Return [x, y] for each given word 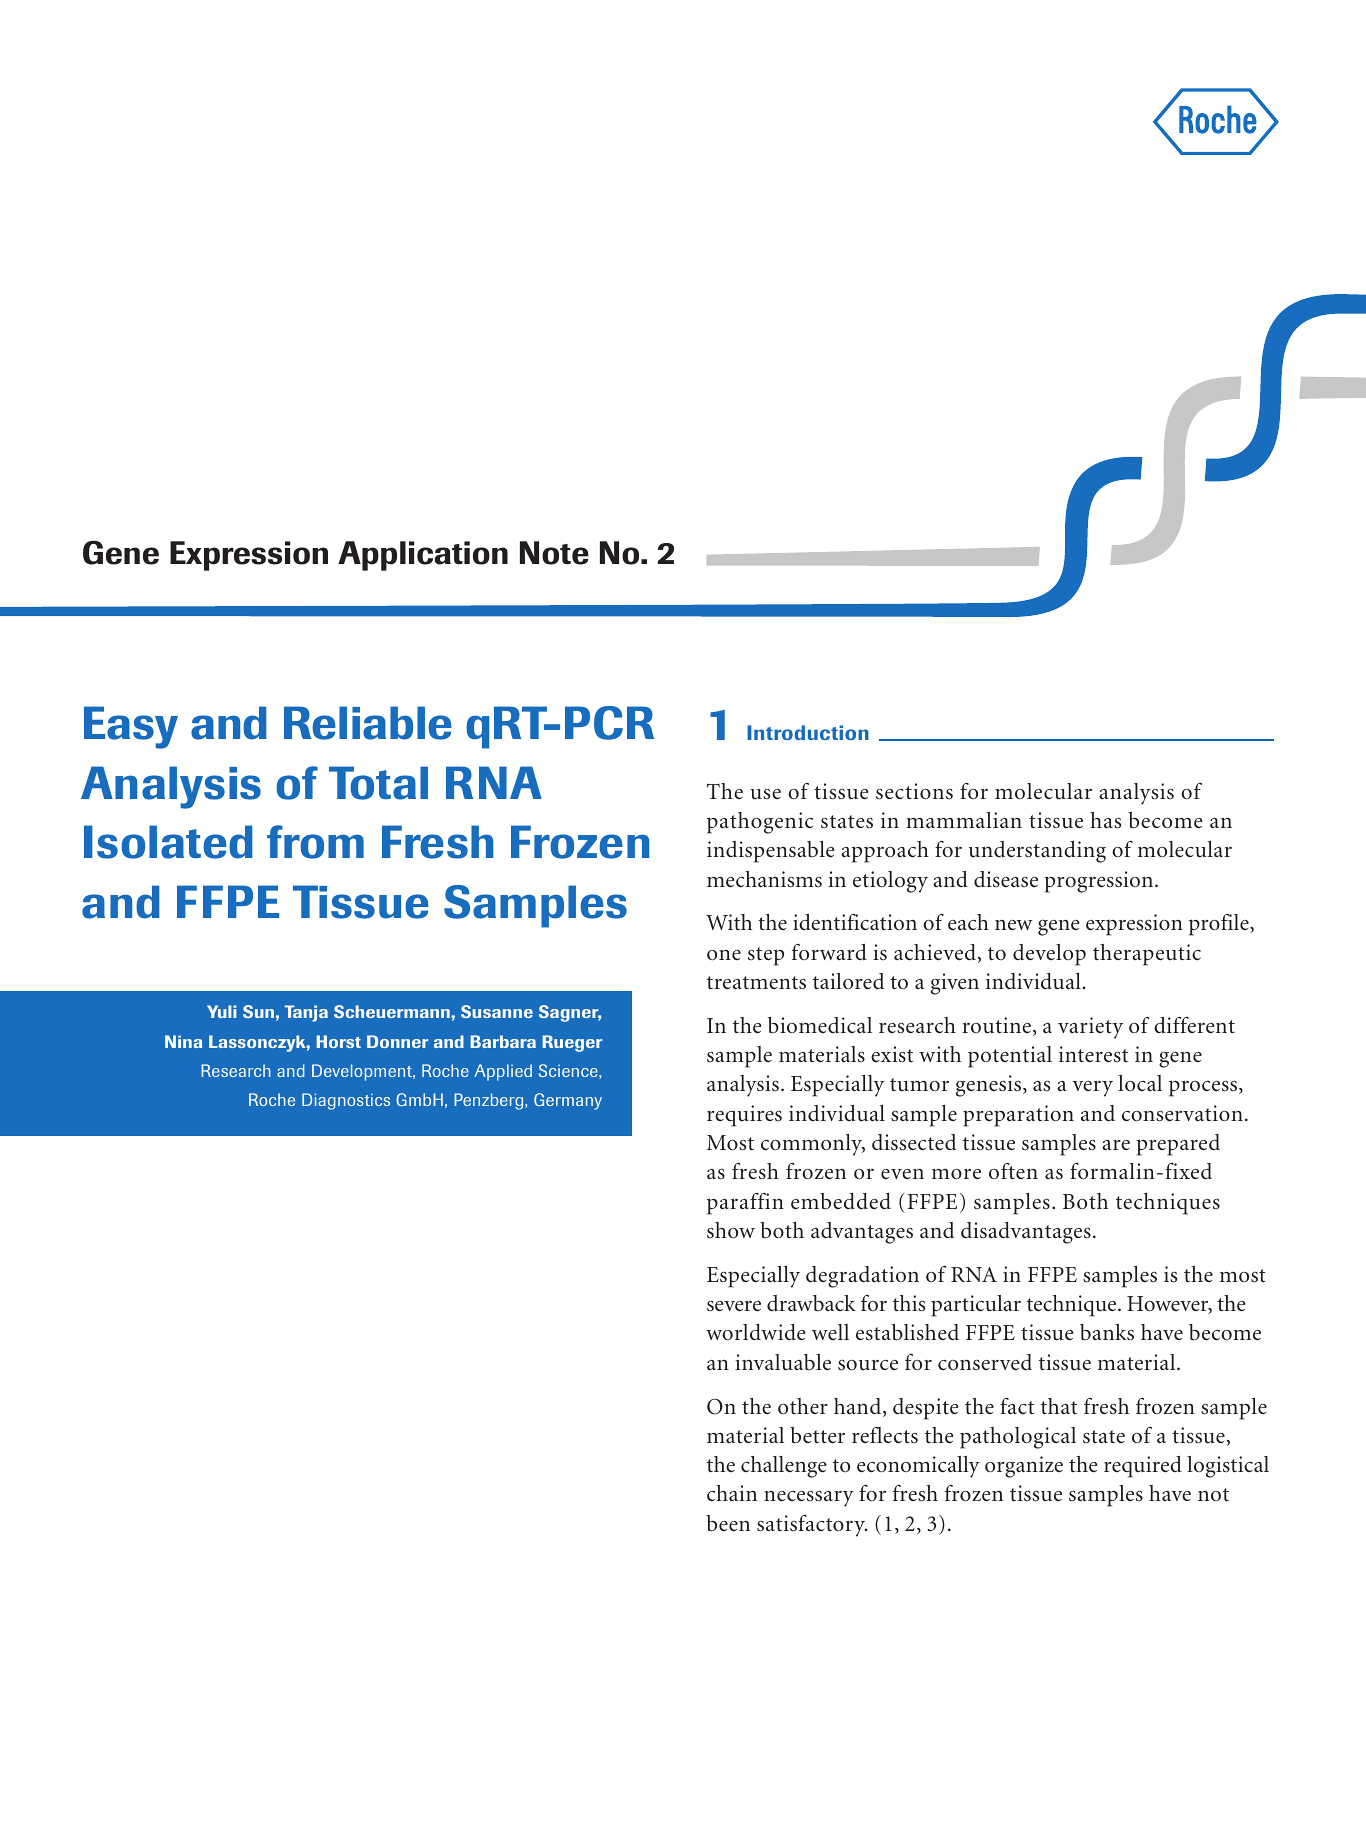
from [315, 842]
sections [914, 791]
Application [423, 556]
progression [1100, 882]
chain [732, 1493]
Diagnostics [346, 1101]
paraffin [745, 1204]
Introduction [808, 732]
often [1013, 1171]
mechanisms [764, 879]
